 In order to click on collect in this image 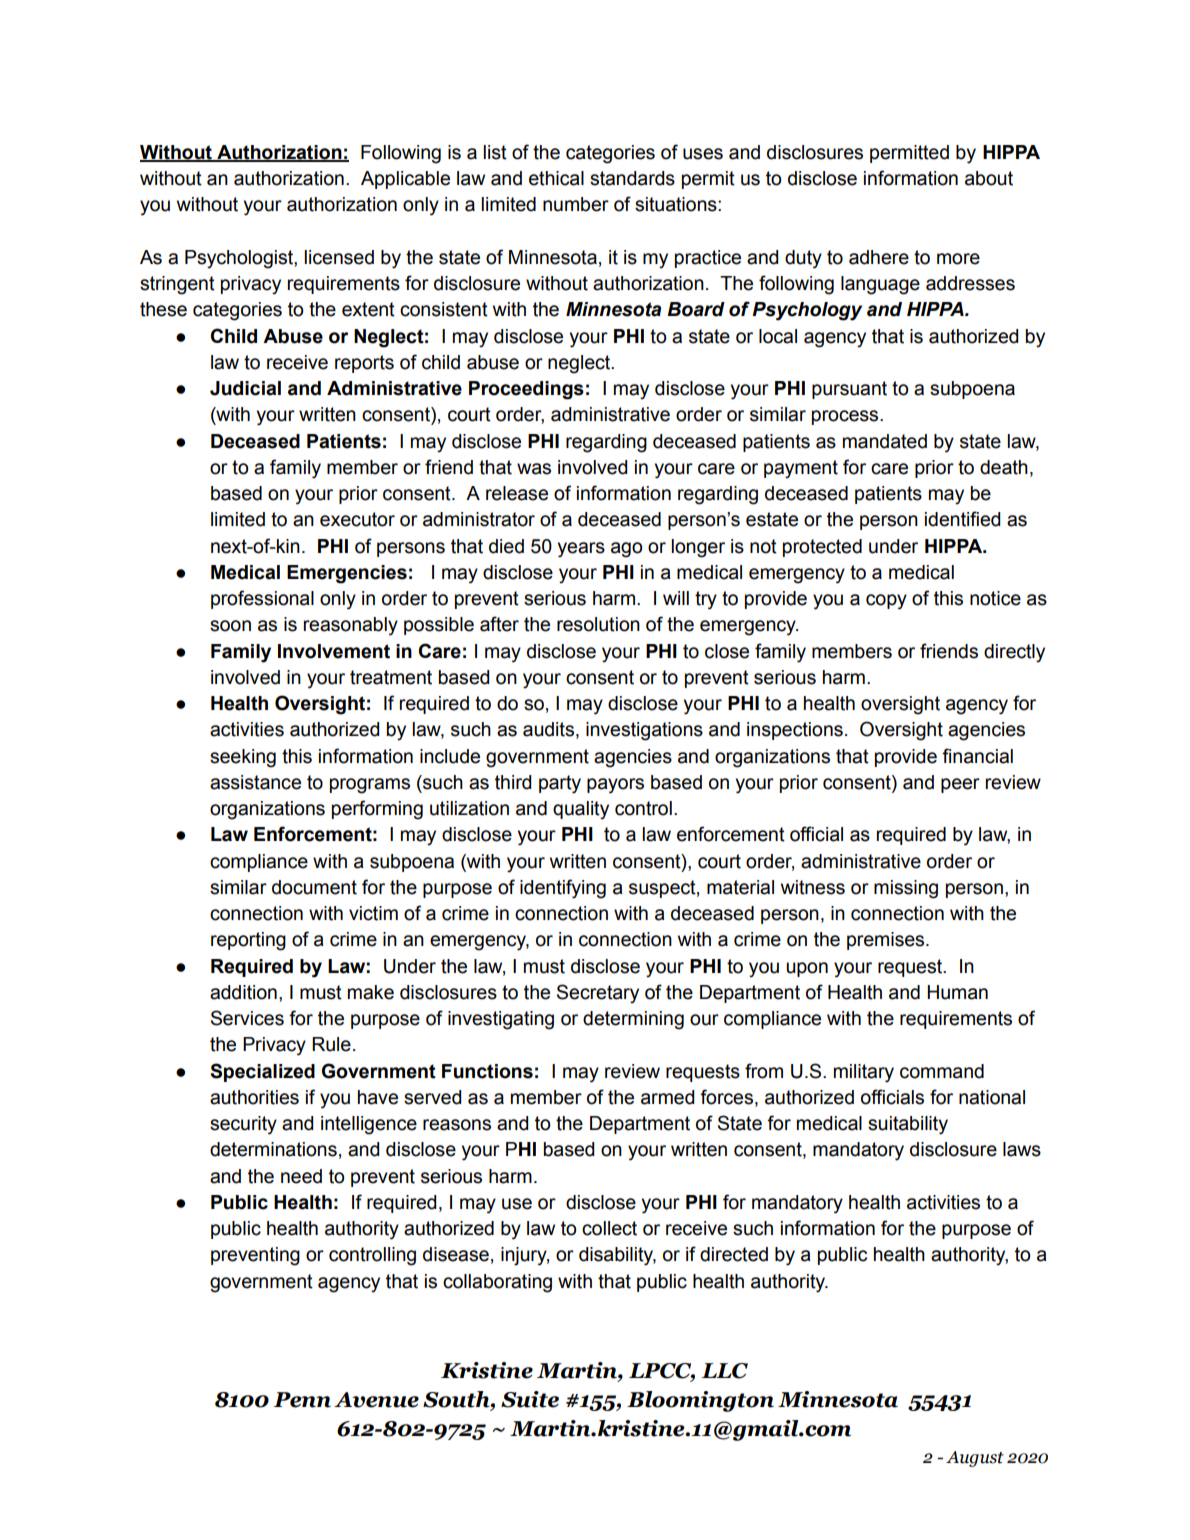, I will do `click(609, 1228)`.
